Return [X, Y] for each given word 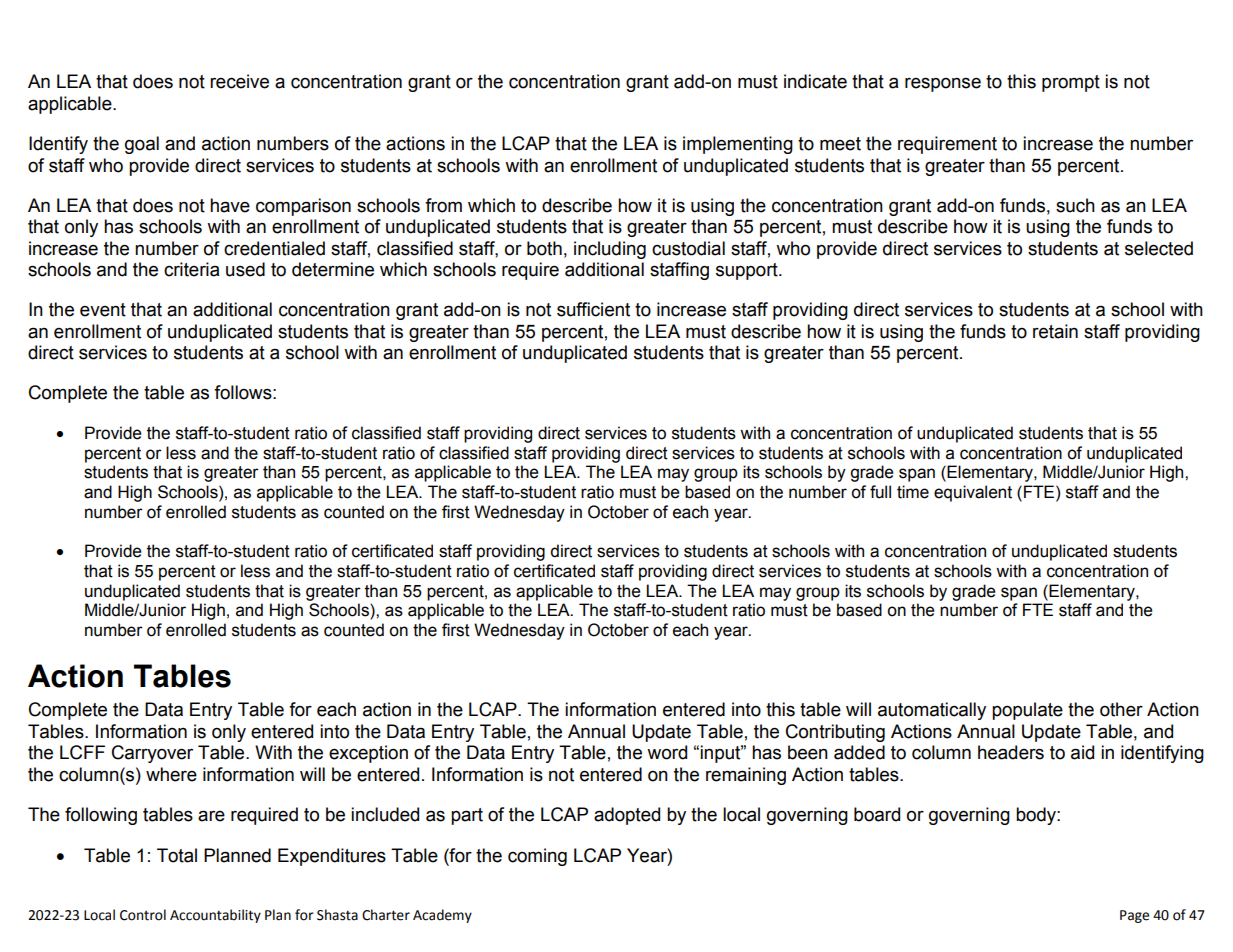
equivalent [973, 493]
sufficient [593, 309]
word [667, 752]
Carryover [152, 754]
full [880, 492]
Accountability [215, 916]
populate [1027, 711]
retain [1055, 331]
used [245, 269]
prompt [1071, 83]
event [103, 310]
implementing [738, 145]
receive [239, 81]
